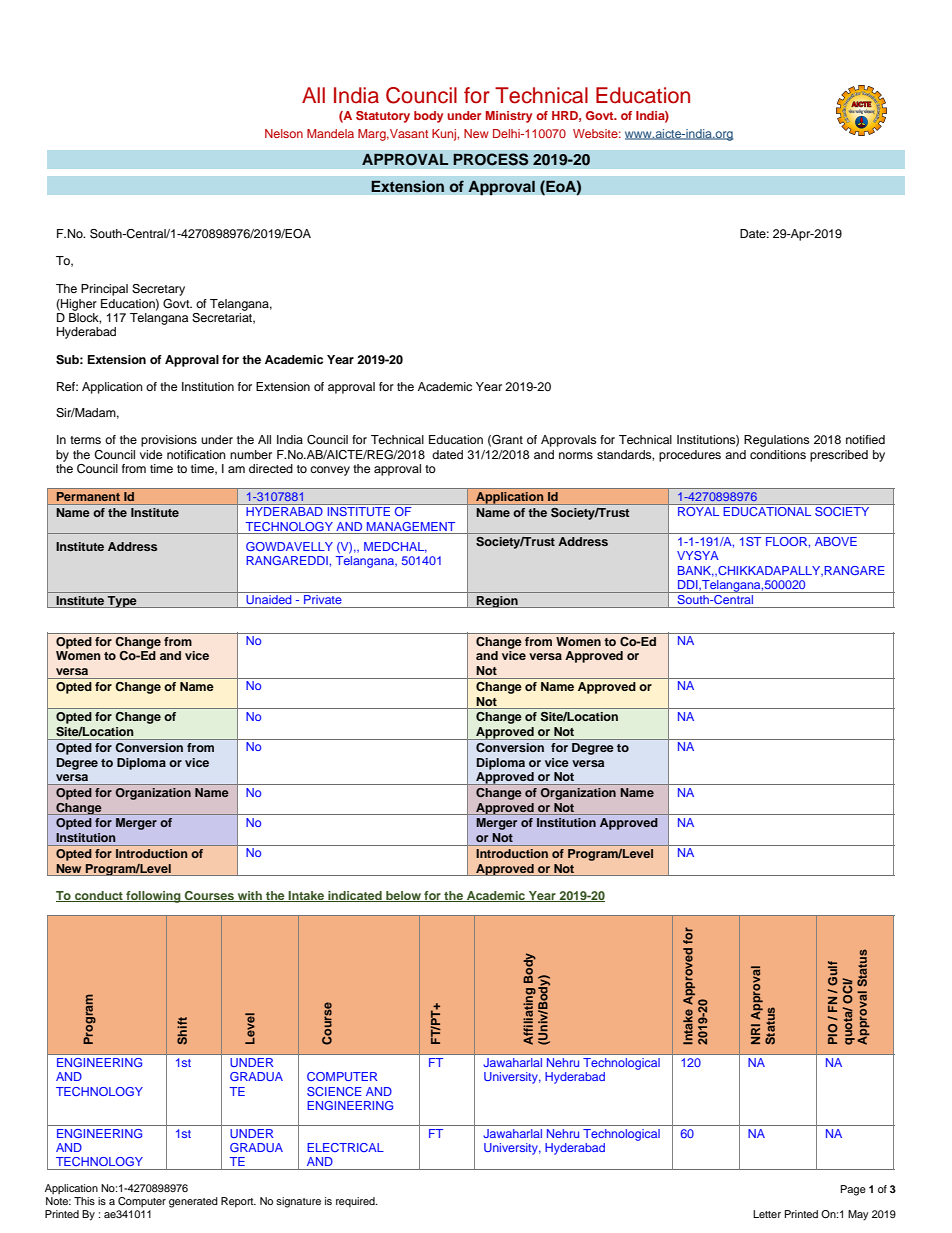 The height and width of the page is (1233, 952). I want to click on Type, so click(122, 602).
